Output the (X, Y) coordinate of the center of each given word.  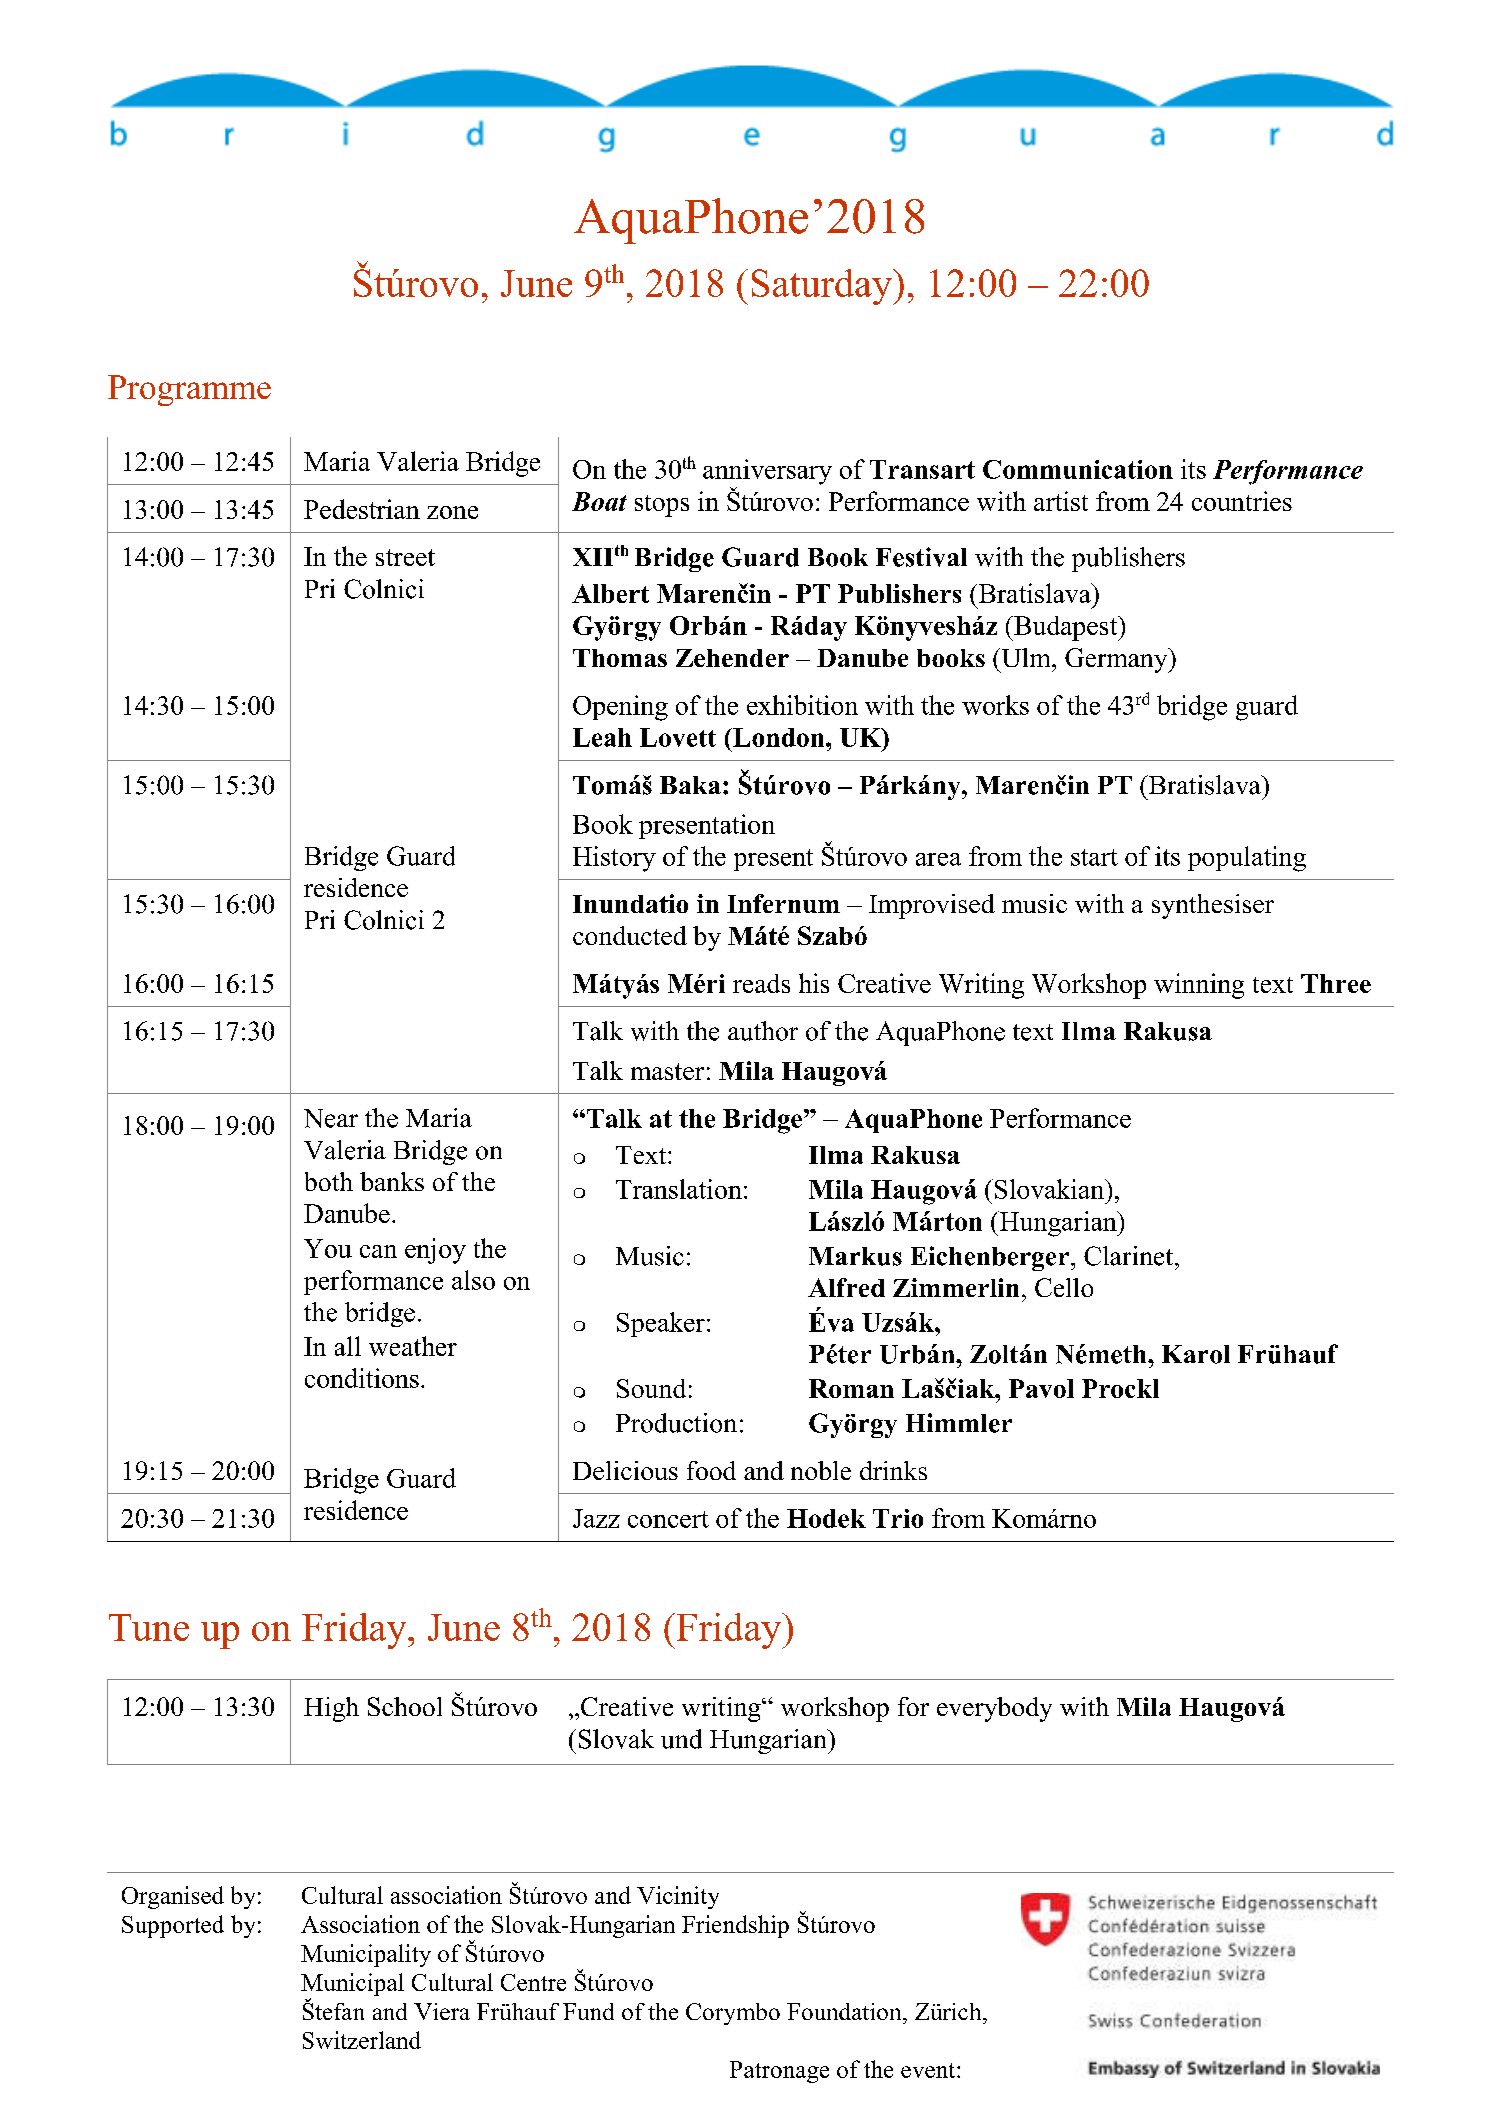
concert (668, 1519)
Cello (1064, 1287)
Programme (189, 390)
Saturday (823, 287)
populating (1247, 859)
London (779, 737)
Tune (149, 1627)
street (405, 557)
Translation (679, 1189)
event (928, 2070)
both (329, 1181)
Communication (1078, 469)
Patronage (779, 2072)
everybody (994, 1709)
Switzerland (362, 2040)
